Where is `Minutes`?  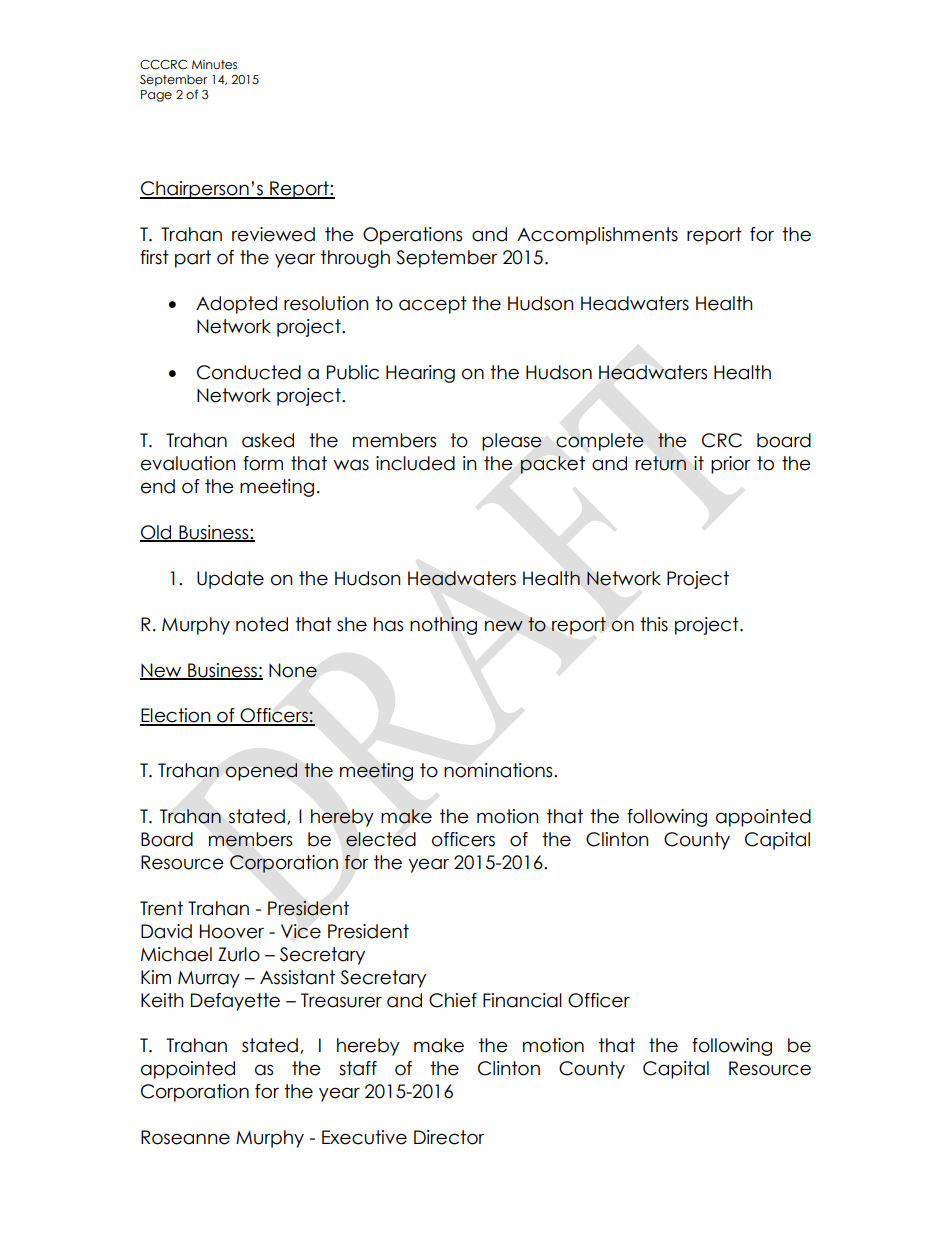 Minutes is located at coordinates (214, 64).
